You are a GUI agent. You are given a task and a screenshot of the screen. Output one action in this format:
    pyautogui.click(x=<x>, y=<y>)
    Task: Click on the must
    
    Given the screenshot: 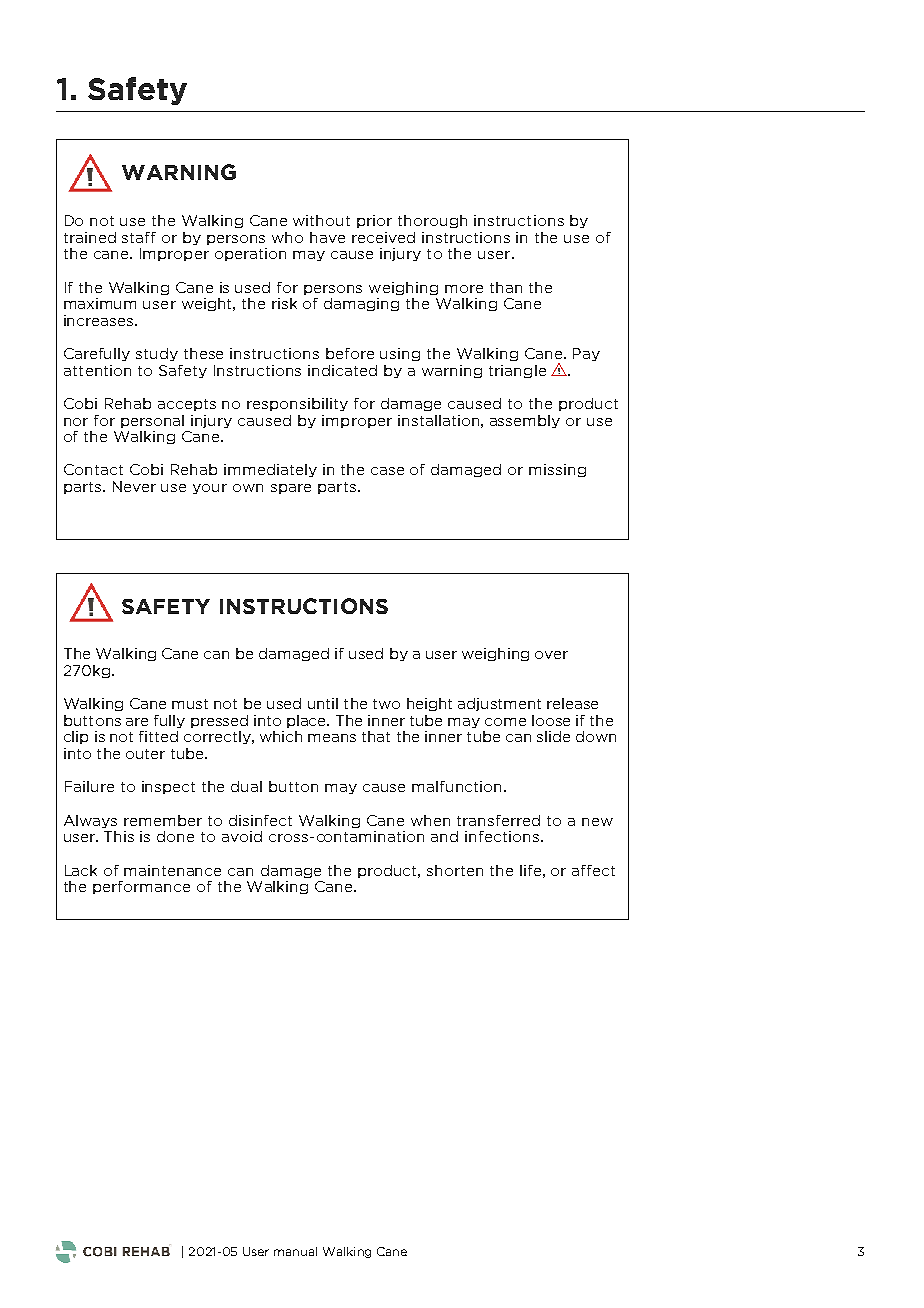 What is the action you would take?
    pyautogui.click(x=190, y=704)
